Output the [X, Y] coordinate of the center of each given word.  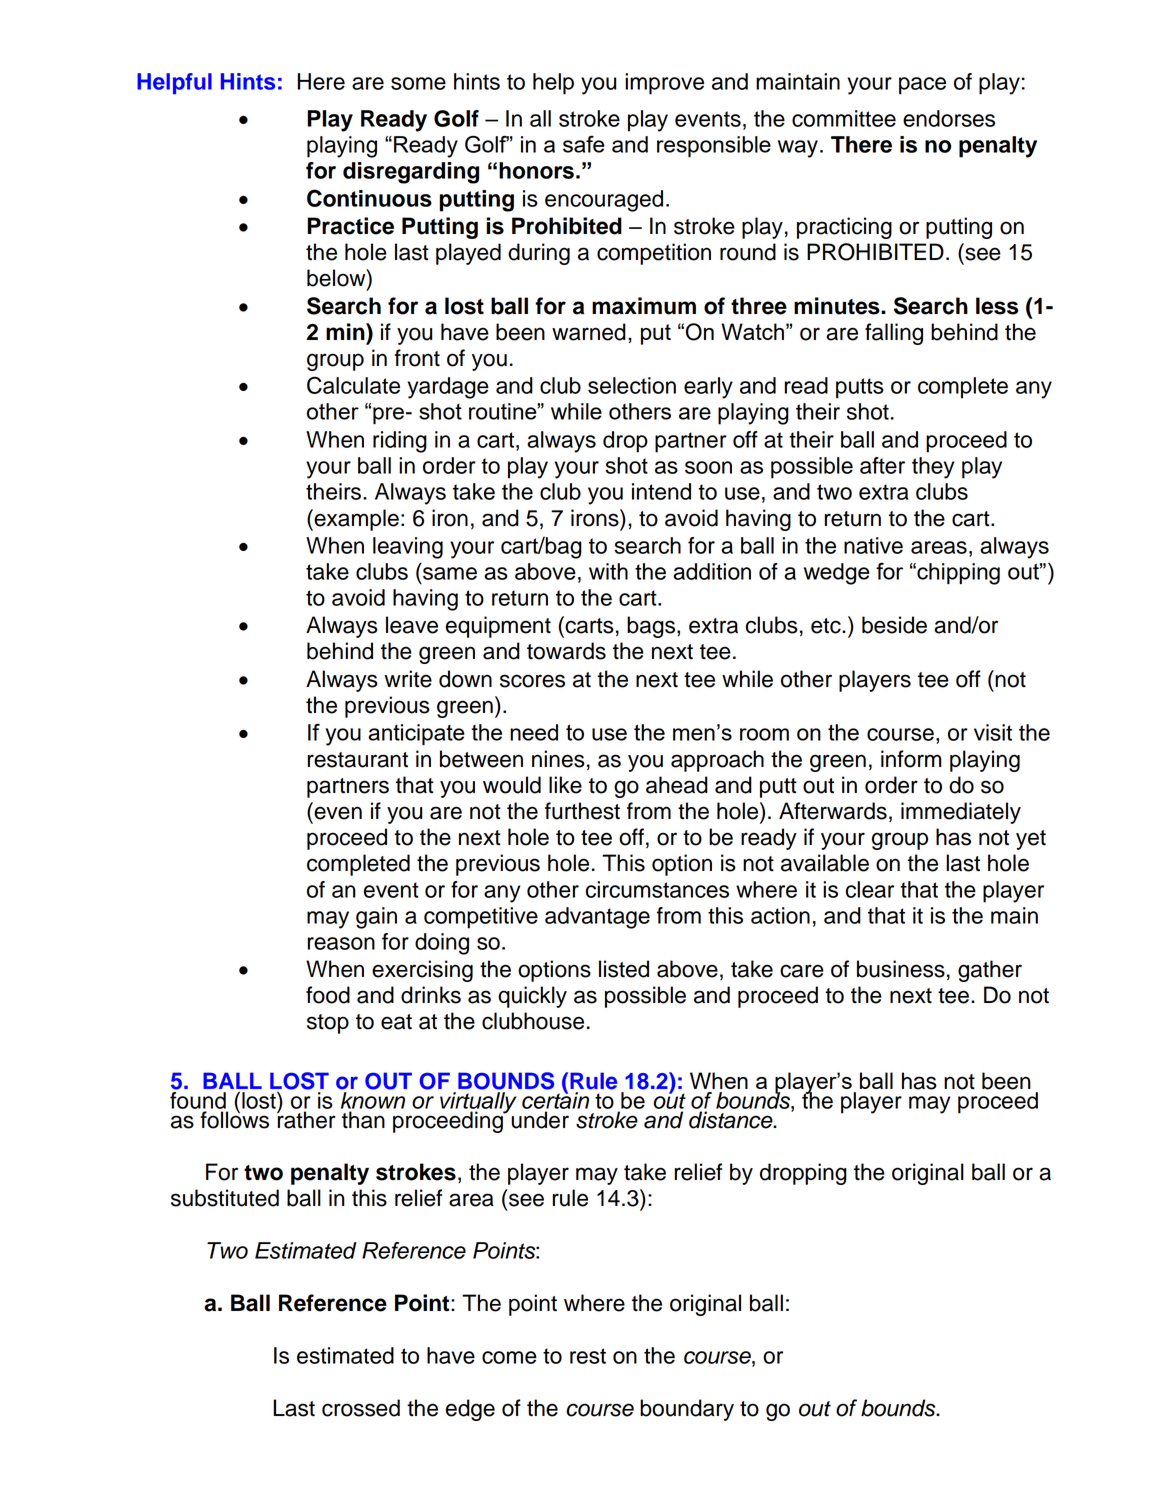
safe [584, 144]
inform [911, 759]
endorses [949, 118]
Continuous [369, 198]
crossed [361, 1408]
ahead [677, 785]
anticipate [416, 734]
